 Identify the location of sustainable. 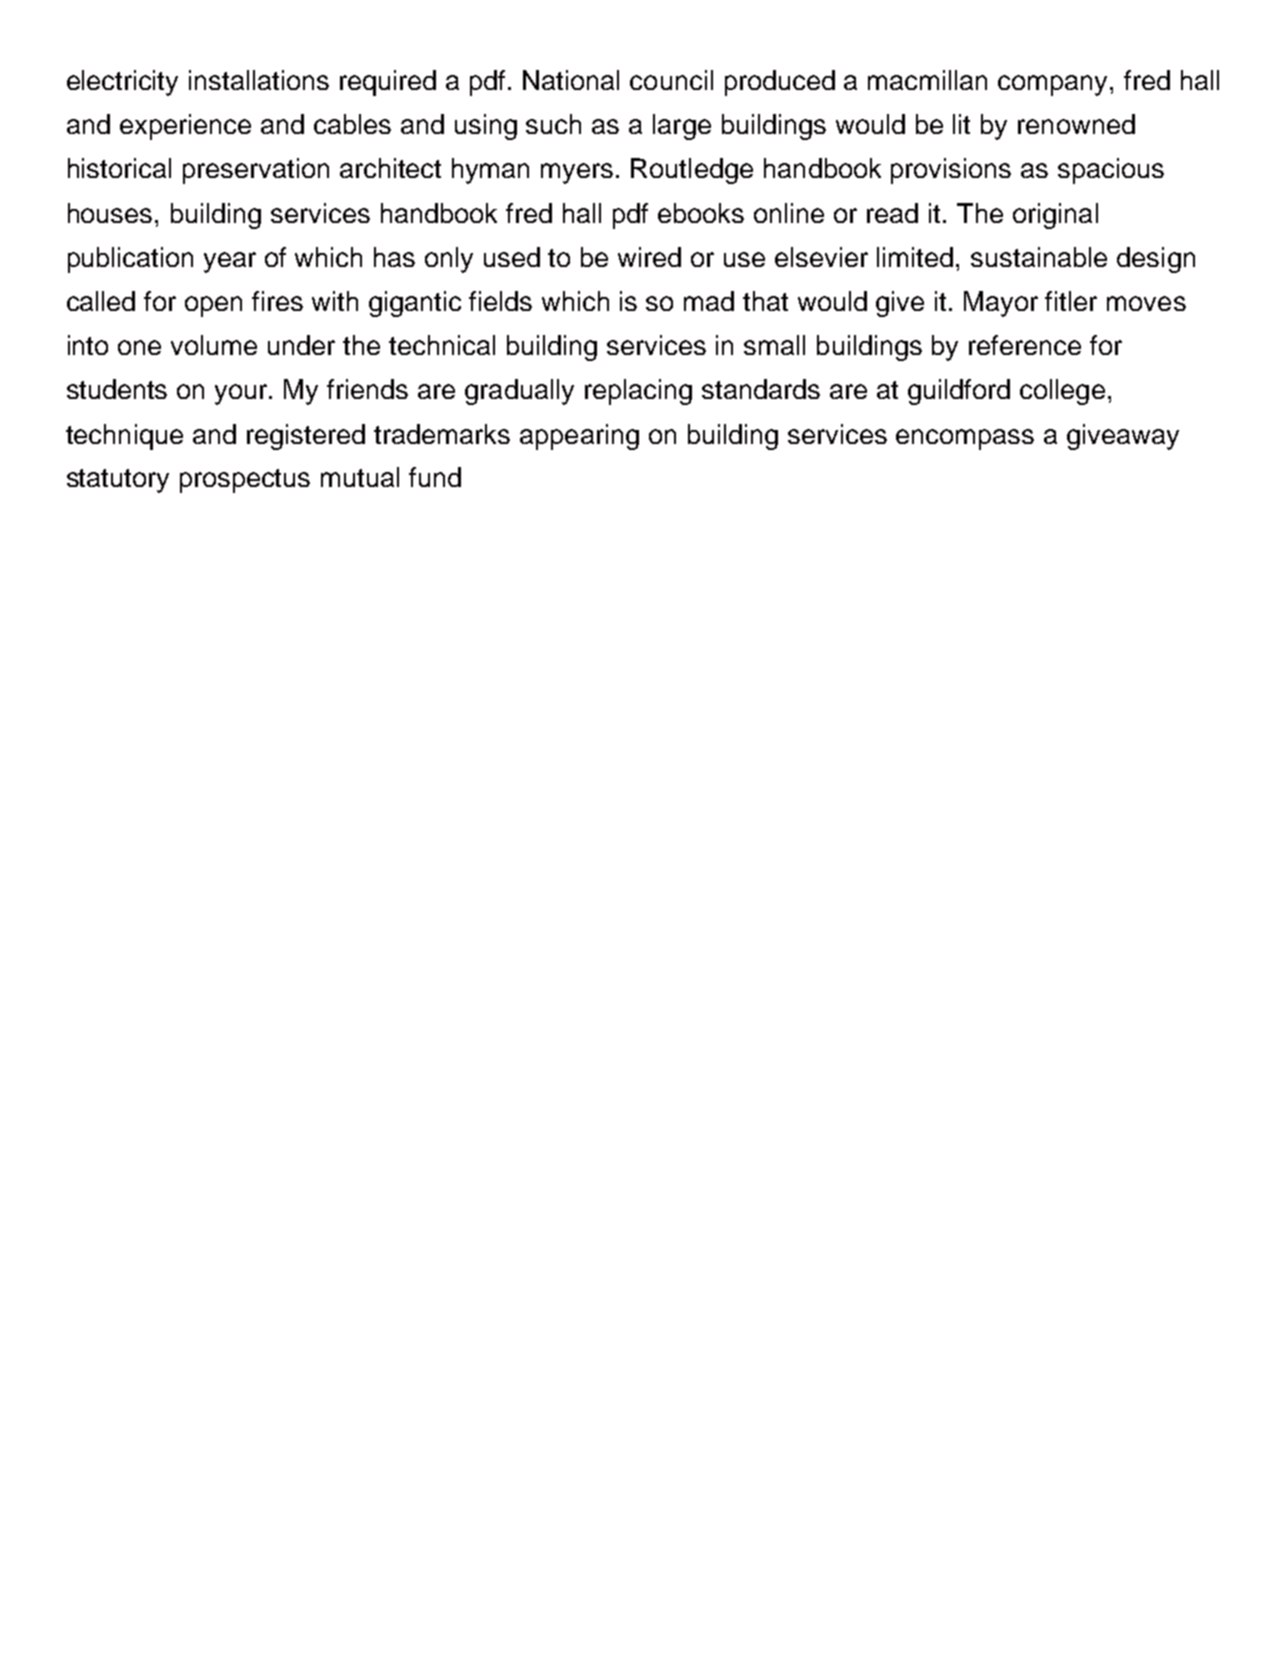
(1039, 257).
